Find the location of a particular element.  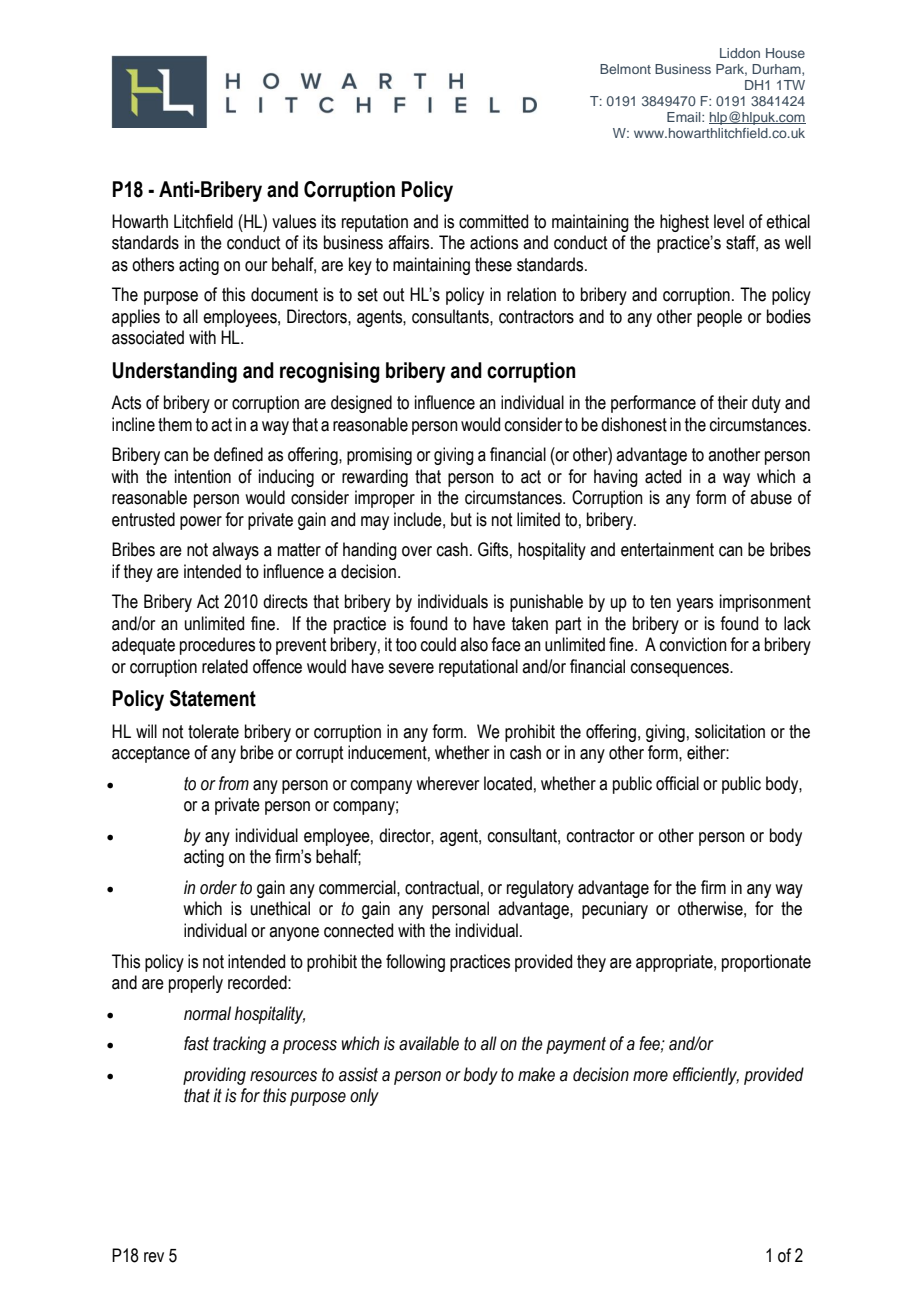

available is located at coordinates (429, 1043).
